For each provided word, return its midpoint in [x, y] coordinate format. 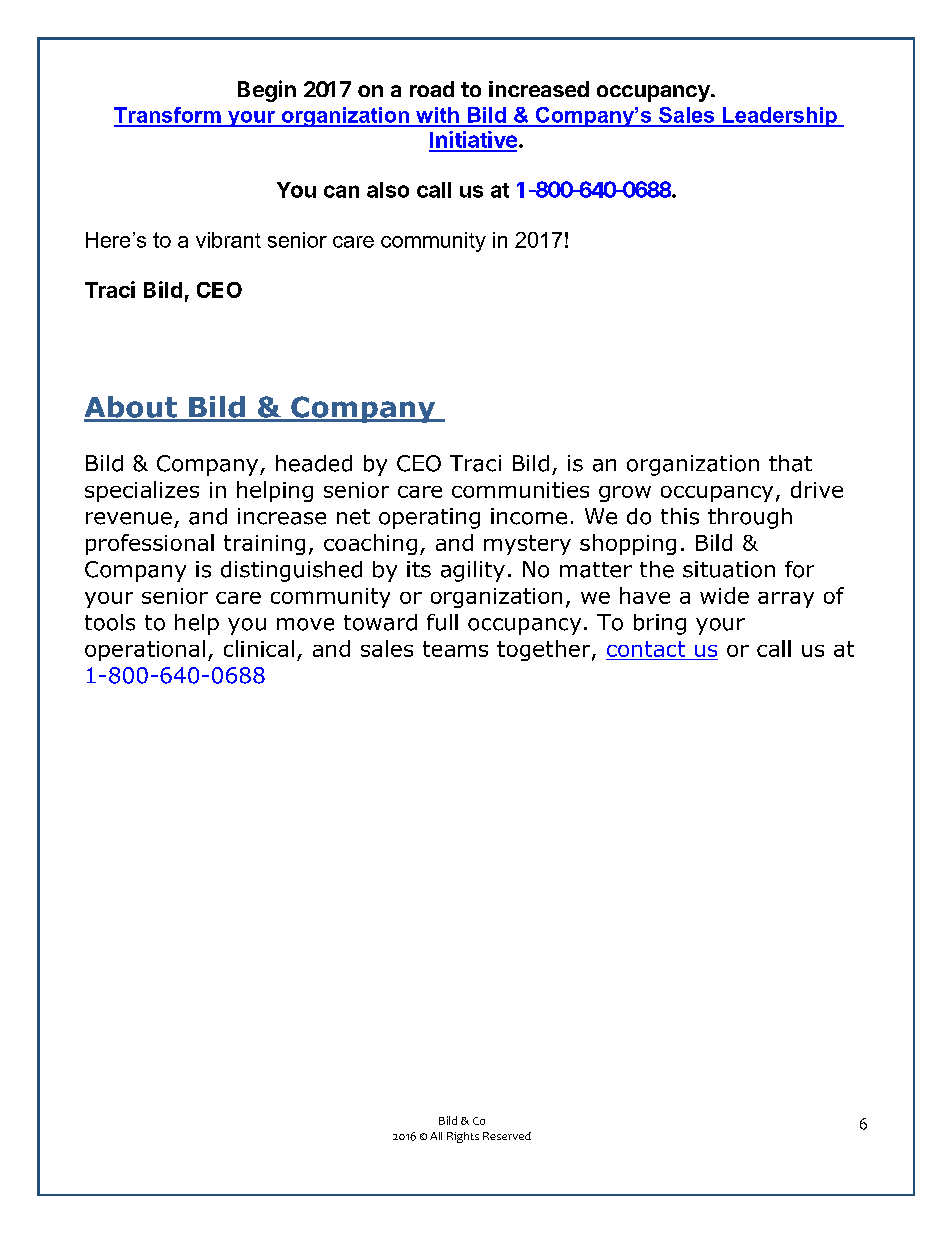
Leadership [780, 117]
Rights [463, 1137]
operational [145, 650]
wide [724, 595]
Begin [267, 91]
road [432, 89]
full [442, 622]
